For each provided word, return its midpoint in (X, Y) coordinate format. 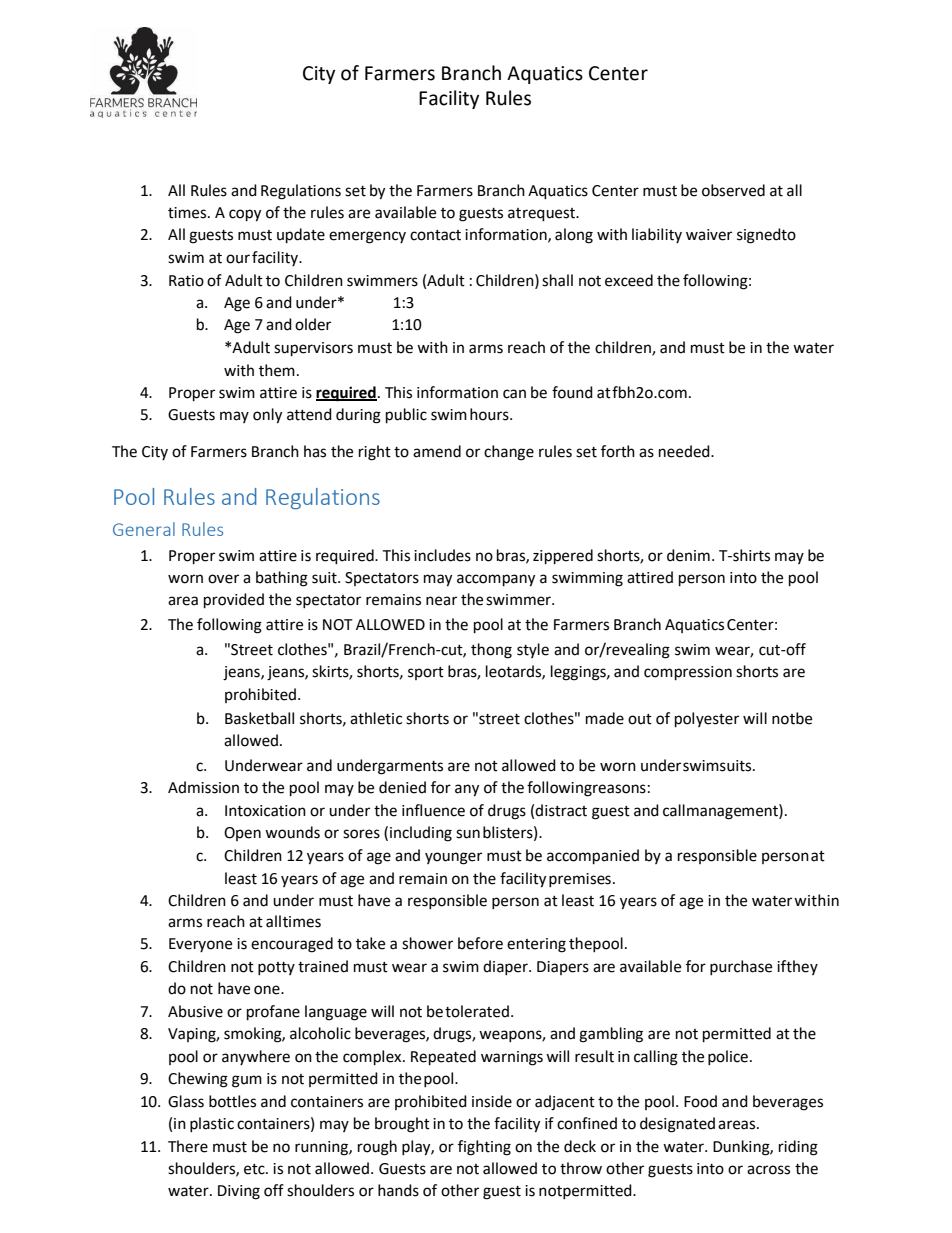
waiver (709, 235)
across (768, 1170)
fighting (484, 1148)
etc (255, 1169)
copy (245, 215)
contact (435, 235)
